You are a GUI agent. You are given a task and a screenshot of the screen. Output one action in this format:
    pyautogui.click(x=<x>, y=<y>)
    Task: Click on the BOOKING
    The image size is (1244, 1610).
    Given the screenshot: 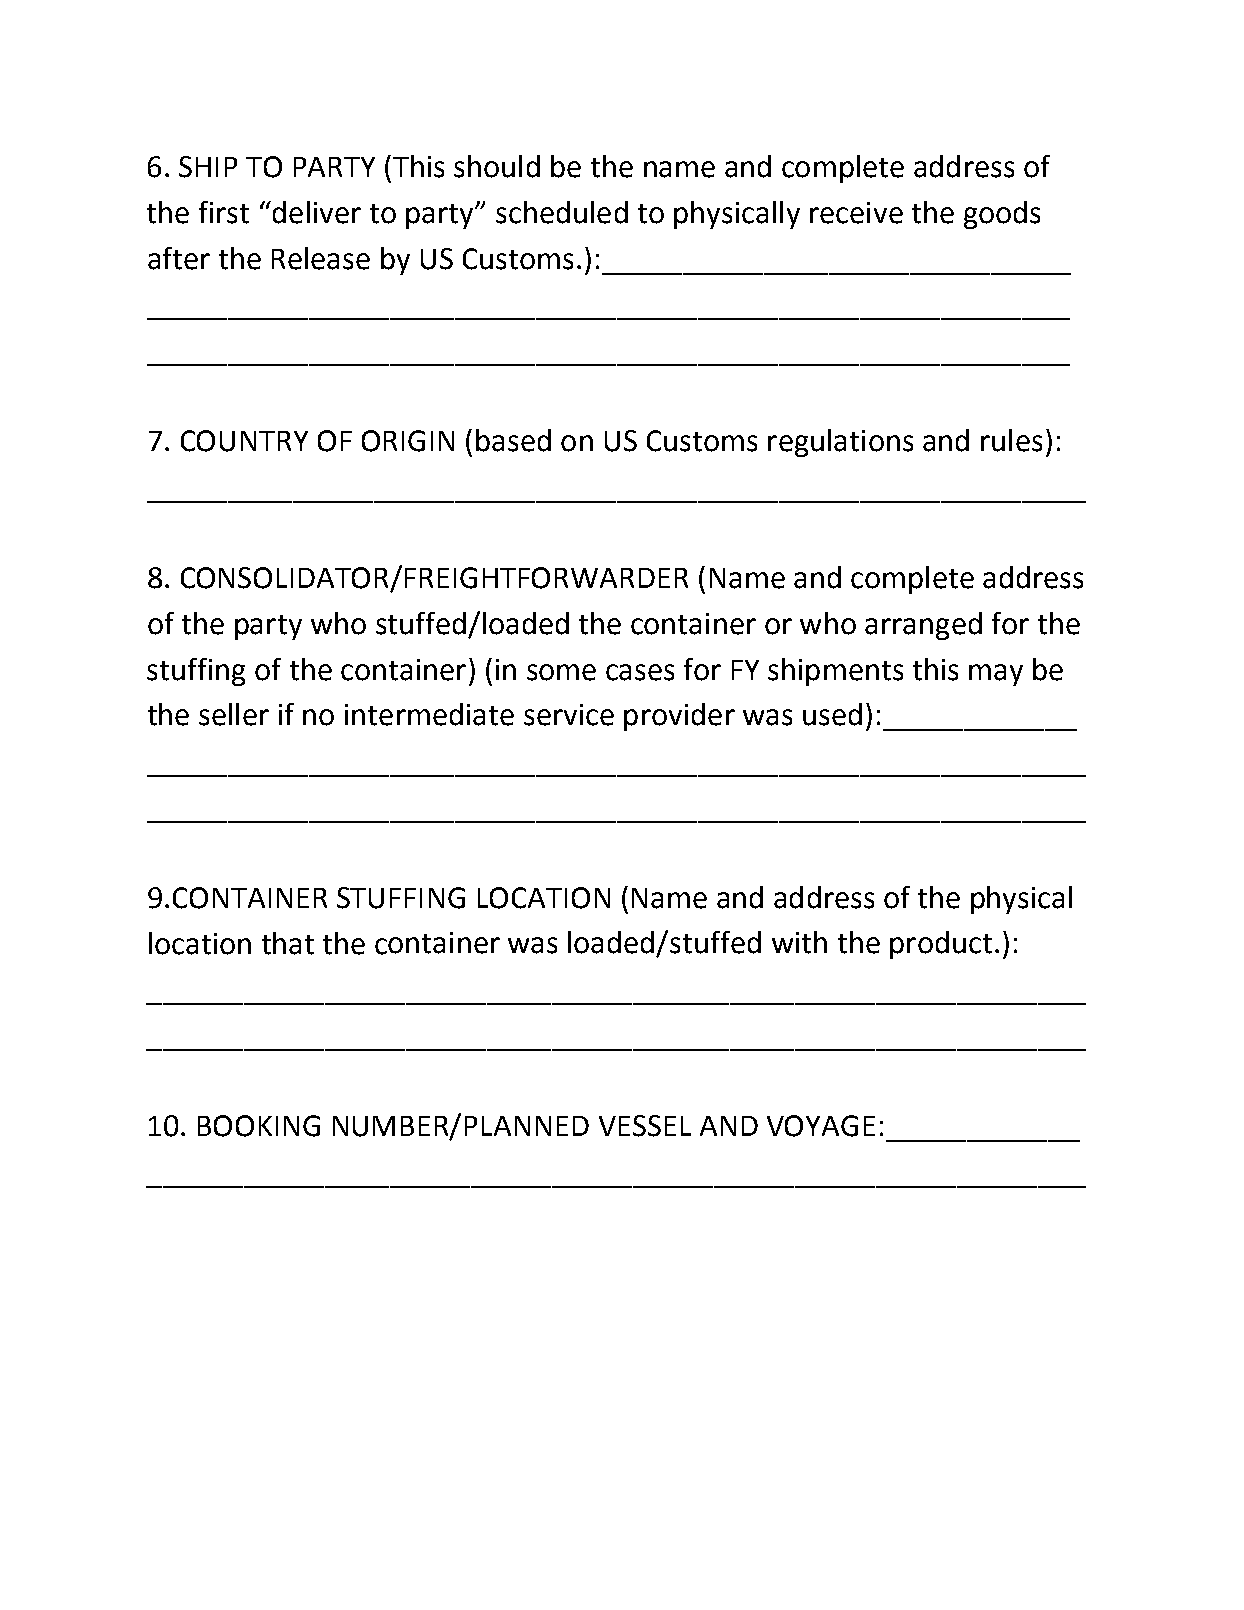 What is the action you would take?
    pyautogui.click(x=259, y=1126)
